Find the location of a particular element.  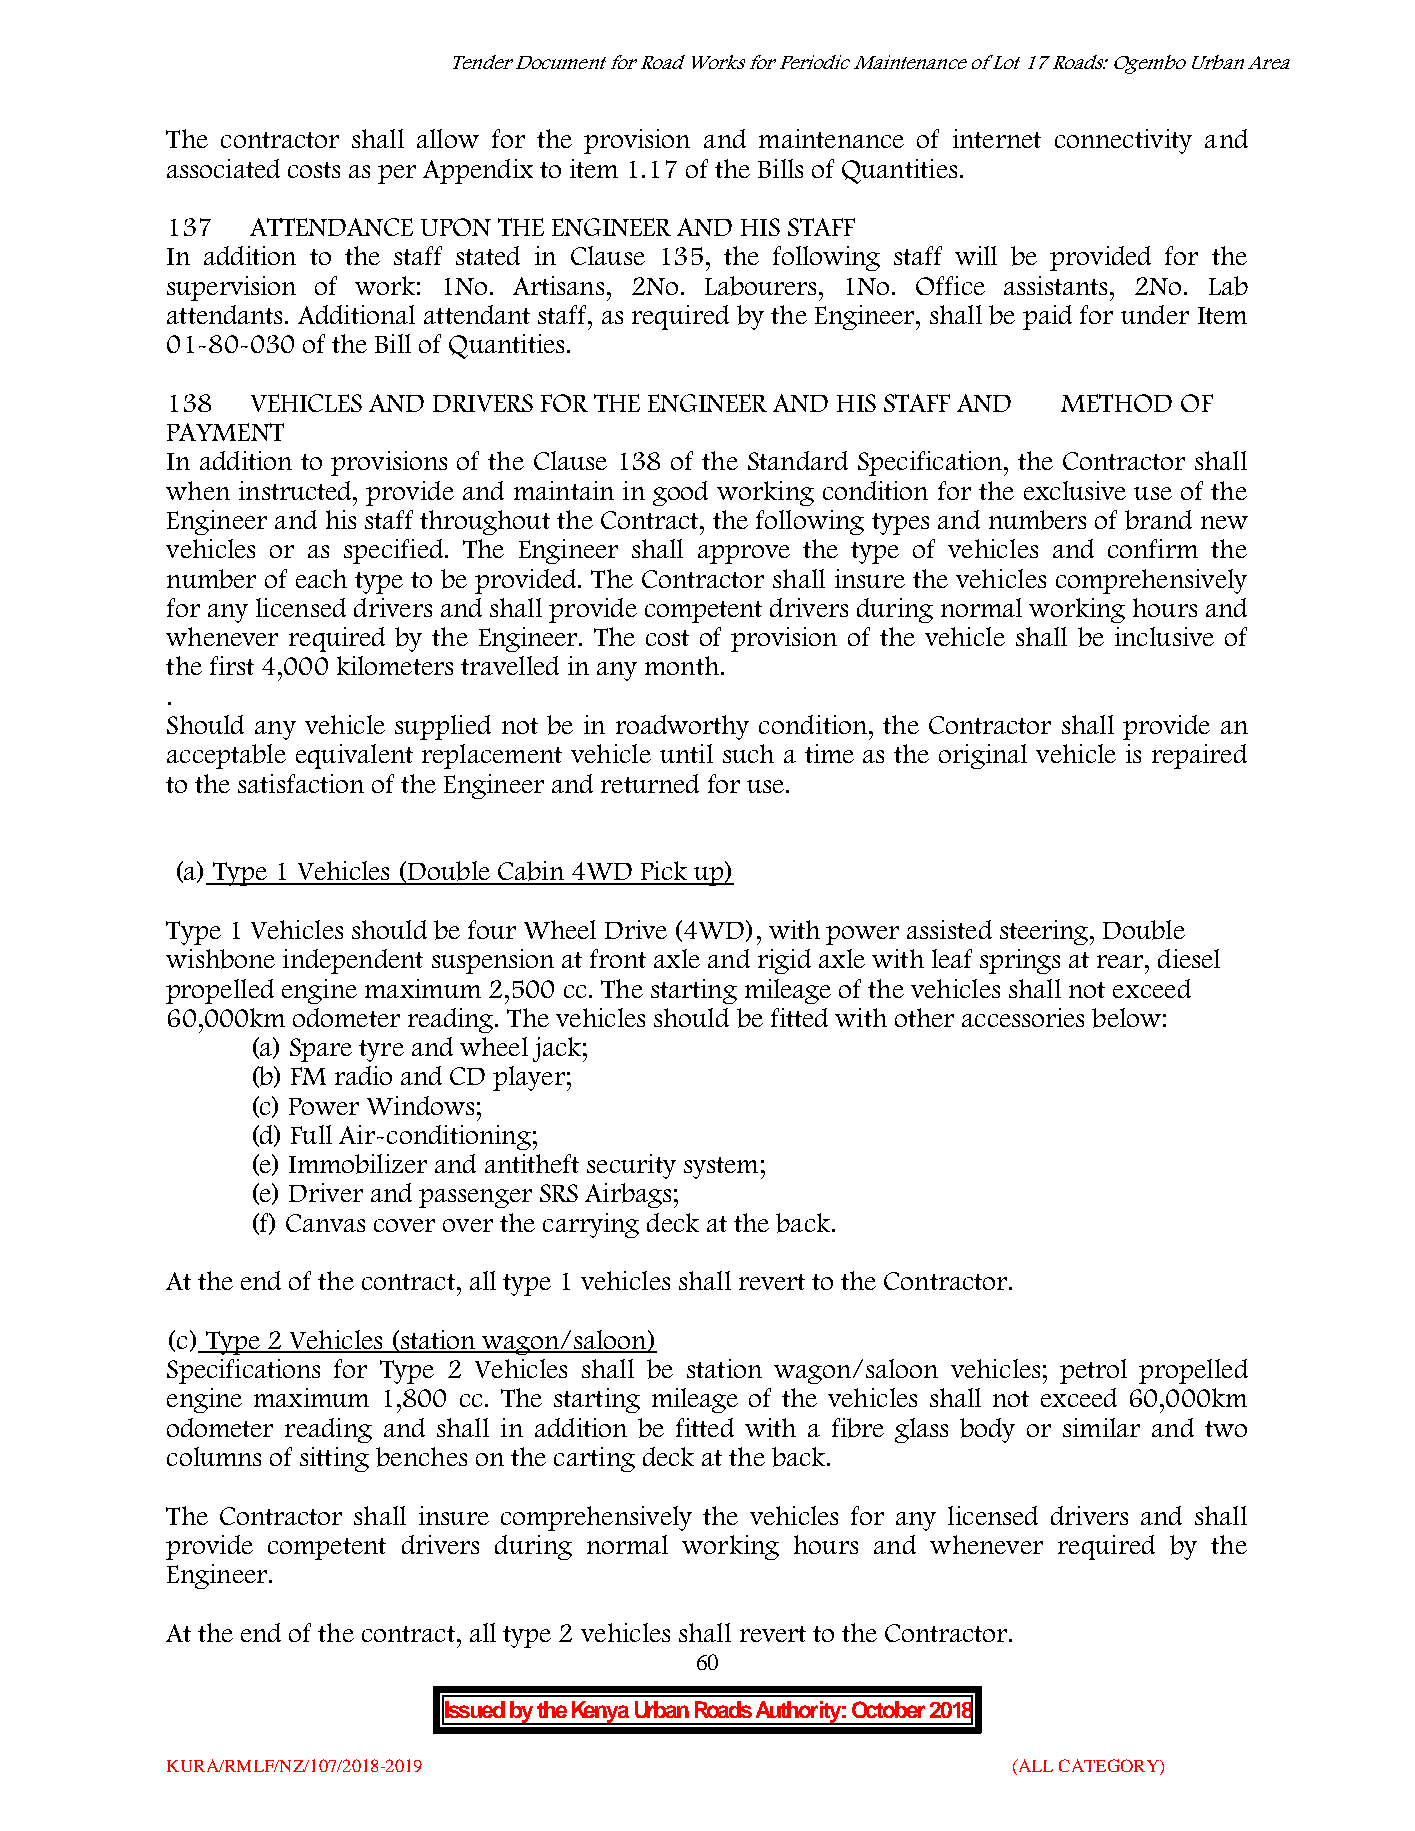

ATTENDANCE is located at coordinates (331, 227).
